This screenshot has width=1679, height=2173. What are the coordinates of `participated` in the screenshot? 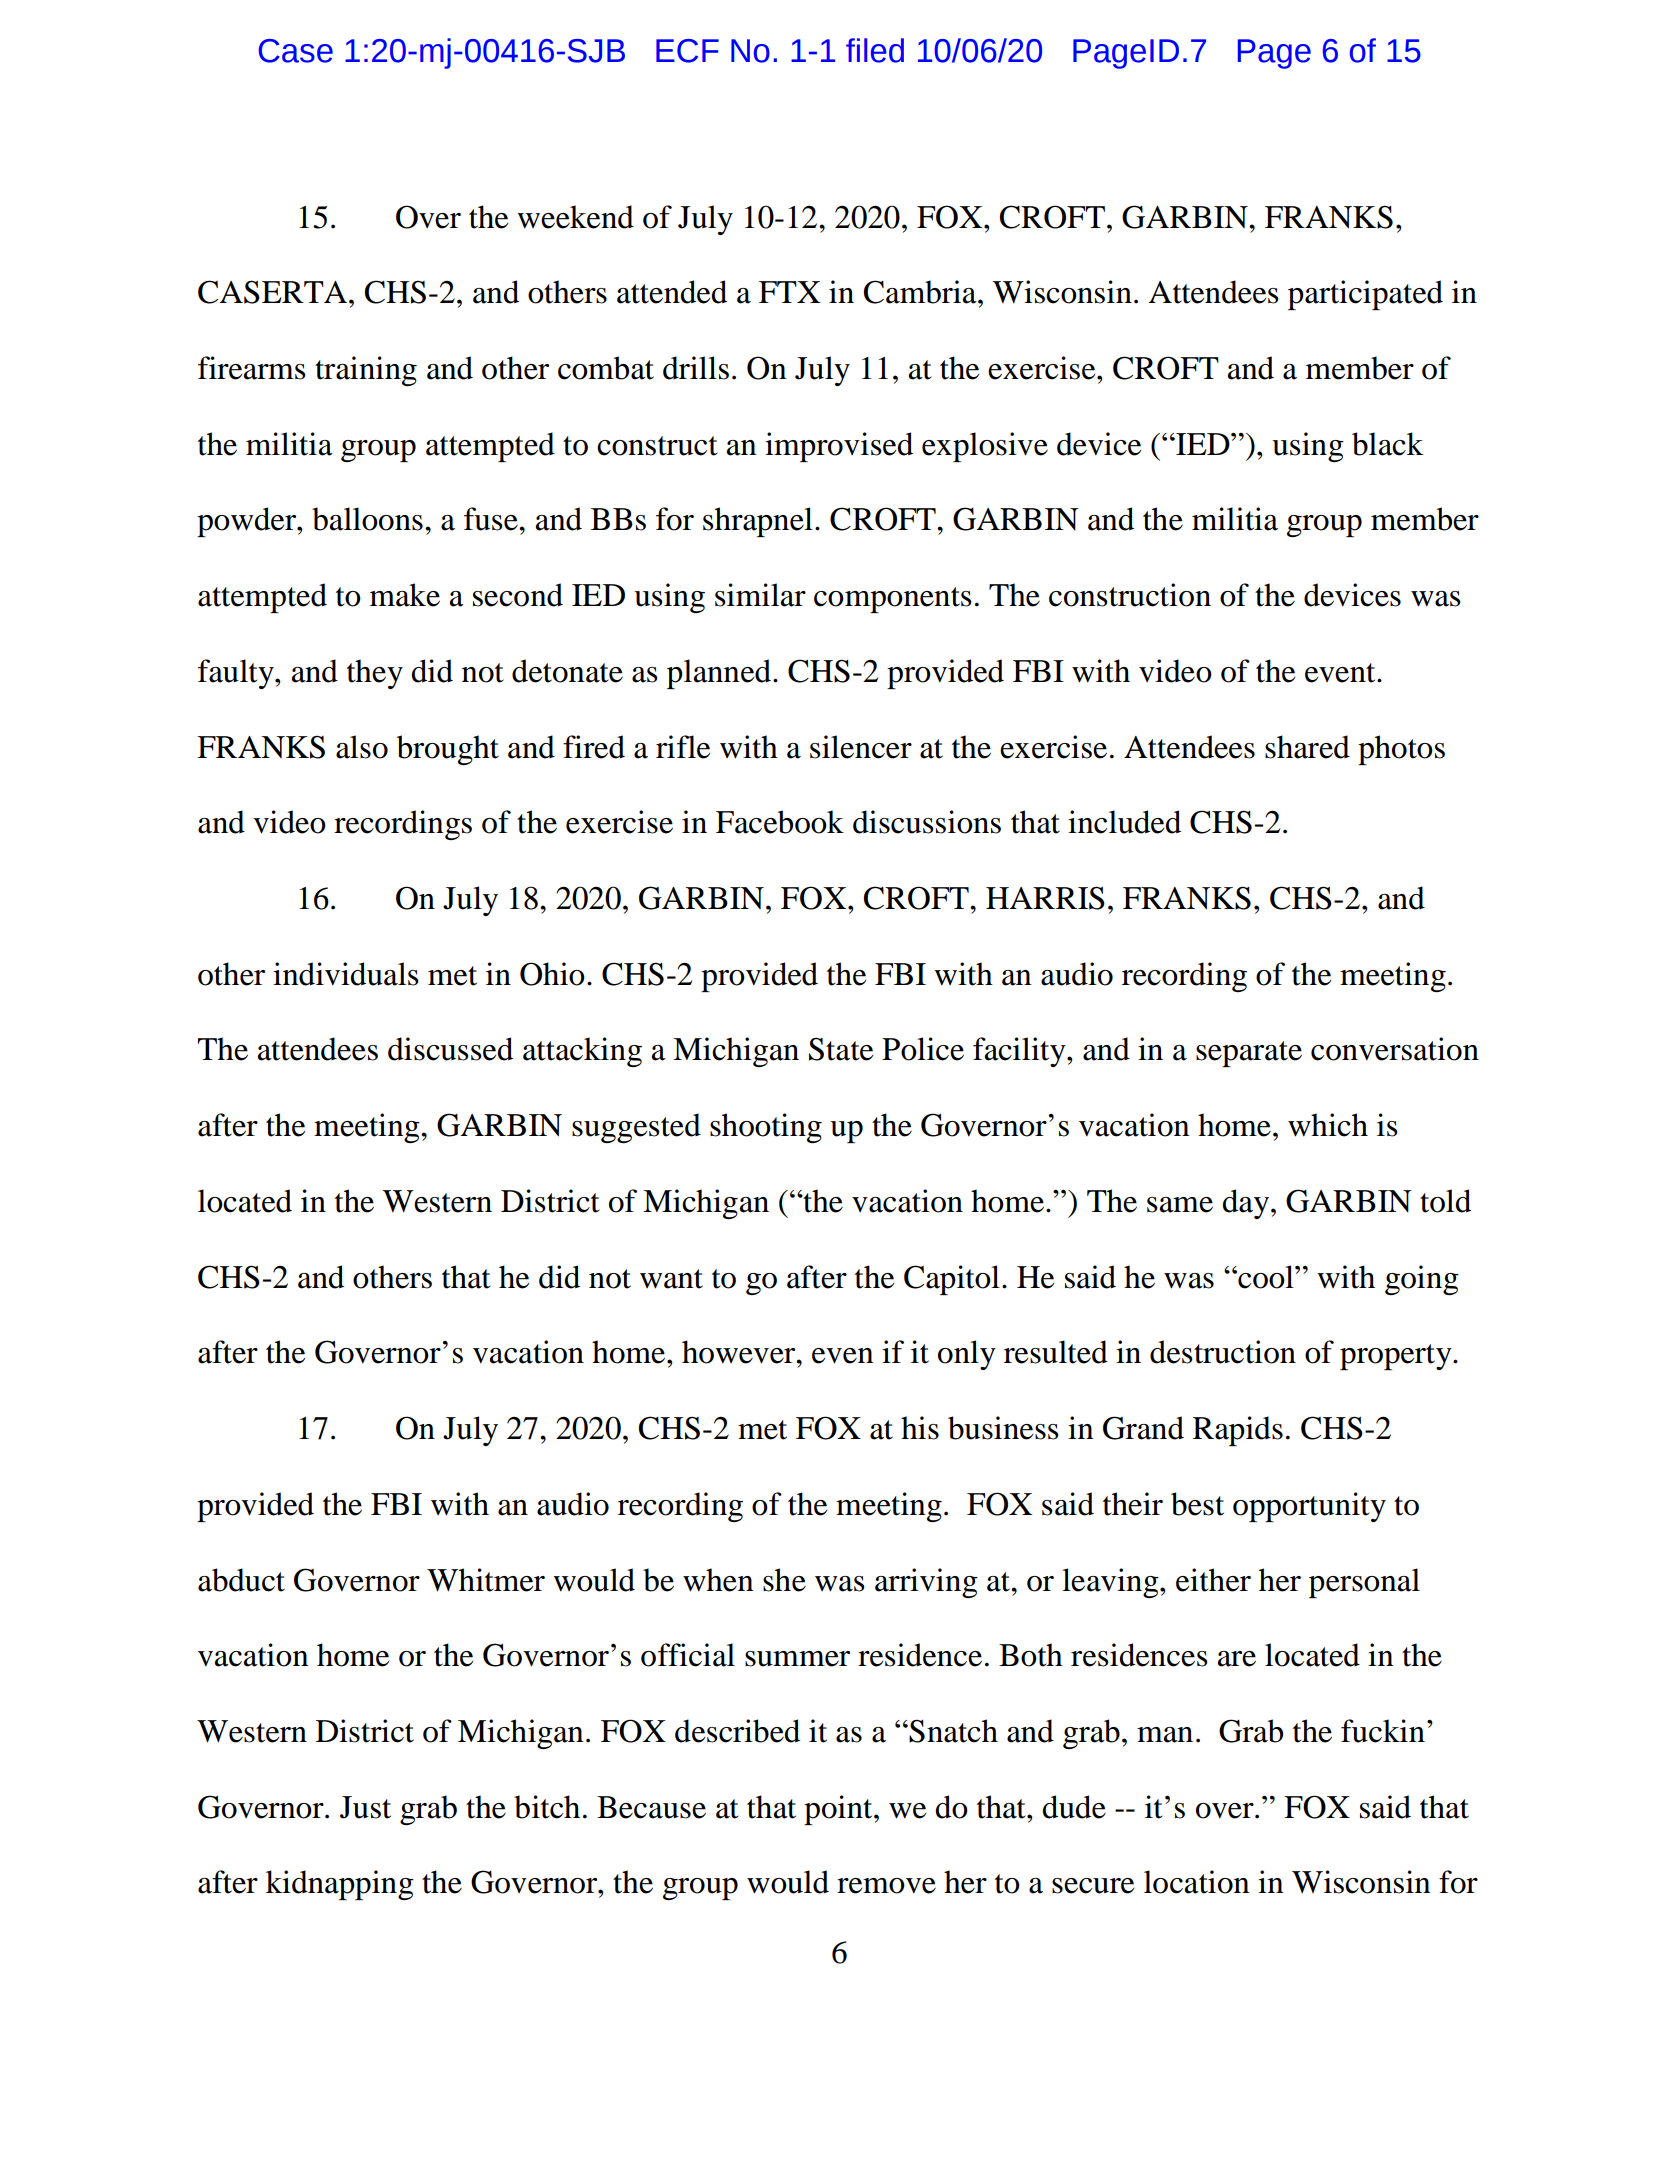 It's located at (1365, 295).
